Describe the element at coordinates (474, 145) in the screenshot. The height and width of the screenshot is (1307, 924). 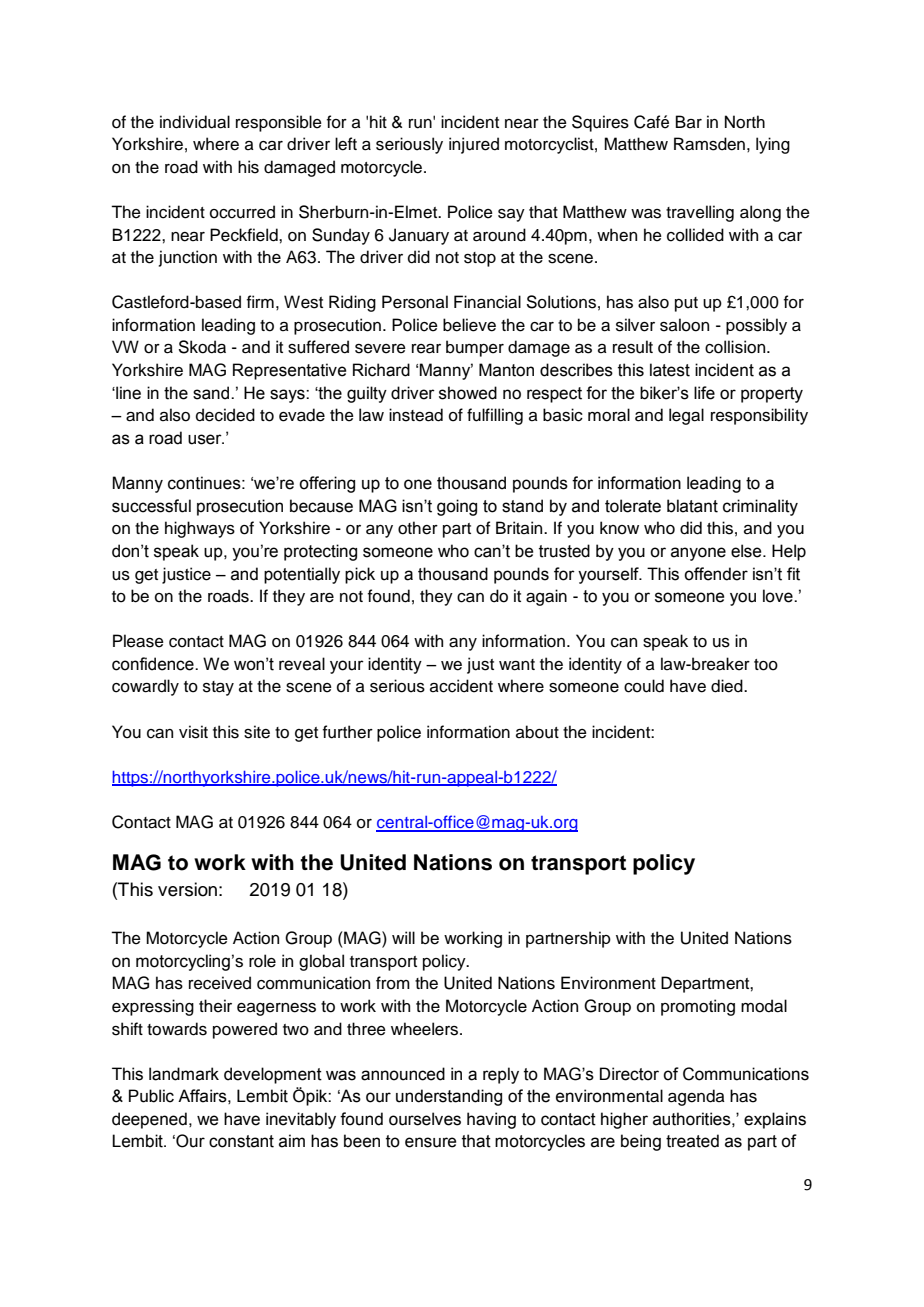
I see `injured` at that location.
